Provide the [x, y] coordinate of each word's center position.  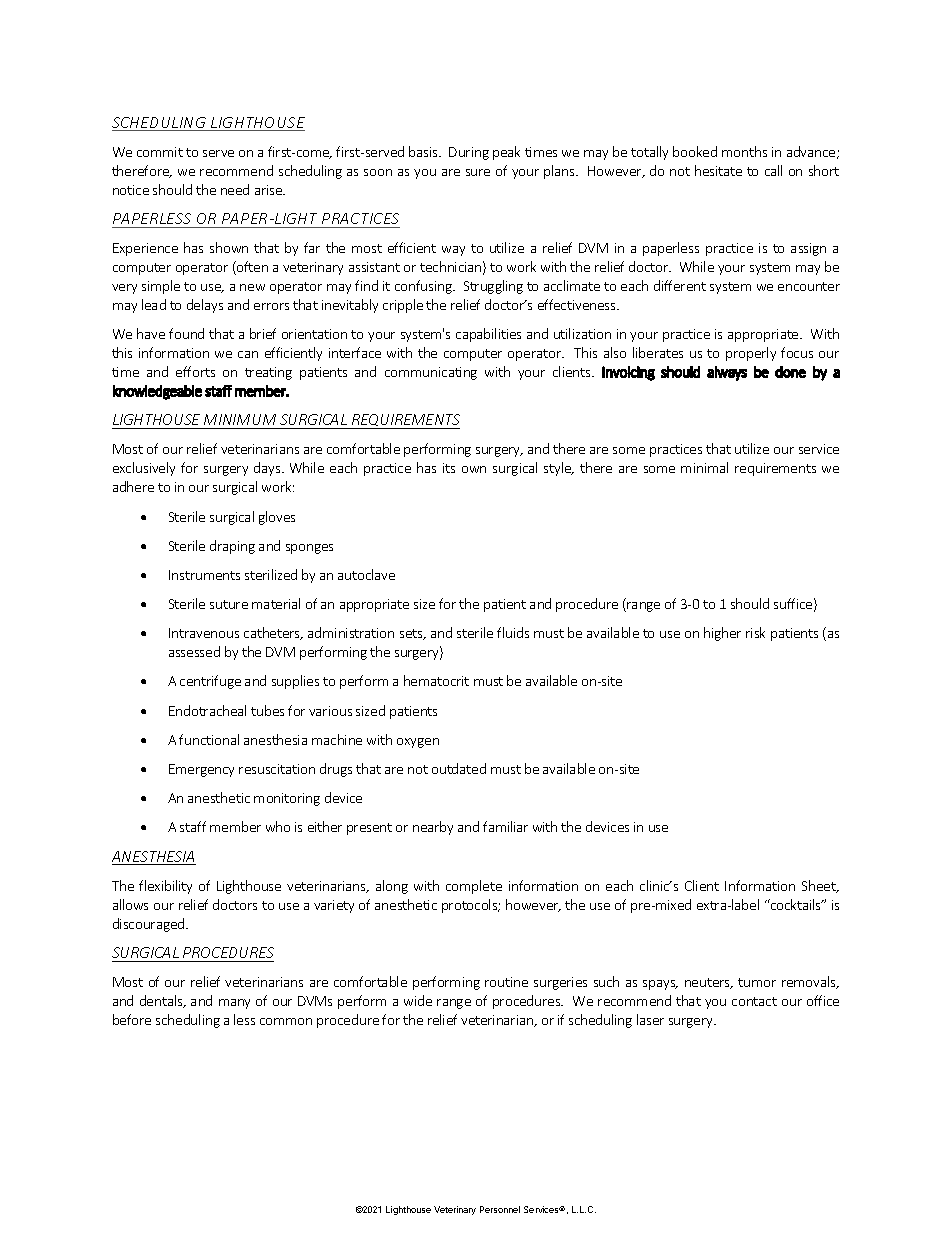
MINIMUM [240, 419]
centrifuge [210, 682]
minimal [704, 467]
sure [478, 172]
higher [722, 634]
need [235, 189]
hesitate [718, 170]
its [449, 468]
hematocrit [436, 680]
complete [474, 887]
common [286, 1021]
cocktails [796, 904]
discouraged [150, 925]
